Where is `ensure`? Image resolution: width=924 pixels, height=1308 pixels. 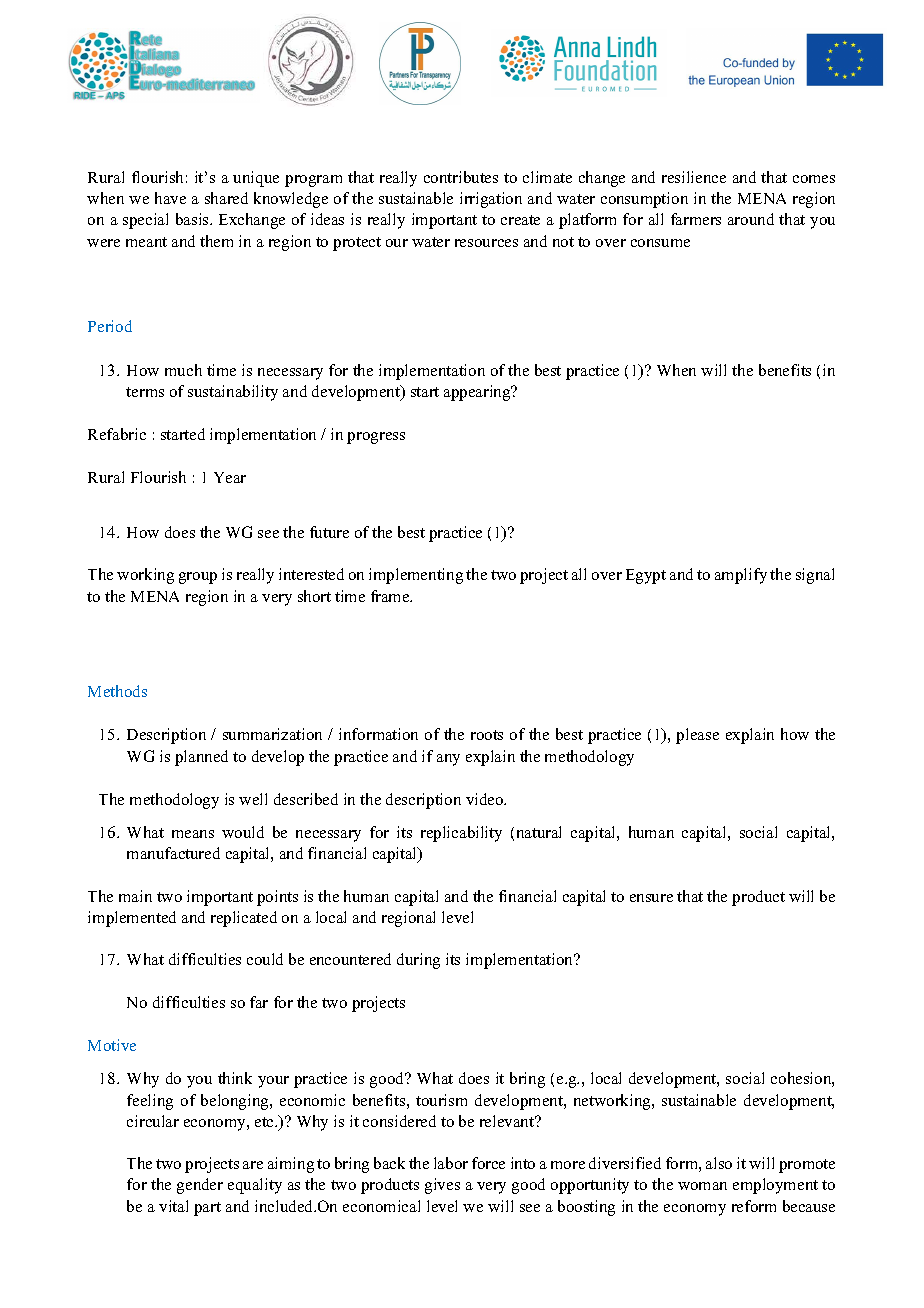
ensure is located at coordinates (651, 898).
